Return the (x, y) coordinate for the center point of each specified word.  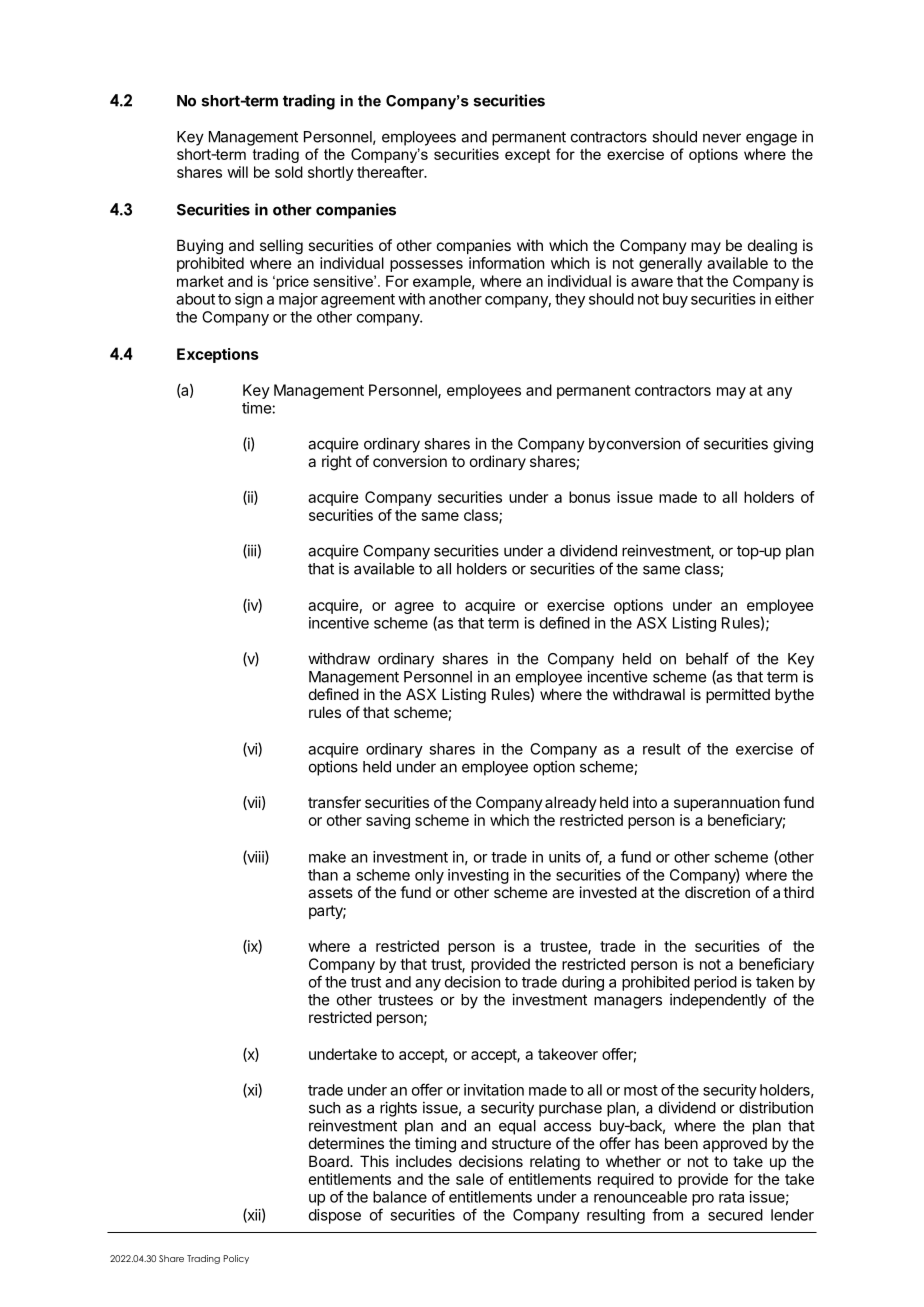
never (722, 138)
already (571, 803)
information (506, 263)
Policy (236, 1259)
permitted (738, 695)
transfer (334, 802)
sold (289, 172)
